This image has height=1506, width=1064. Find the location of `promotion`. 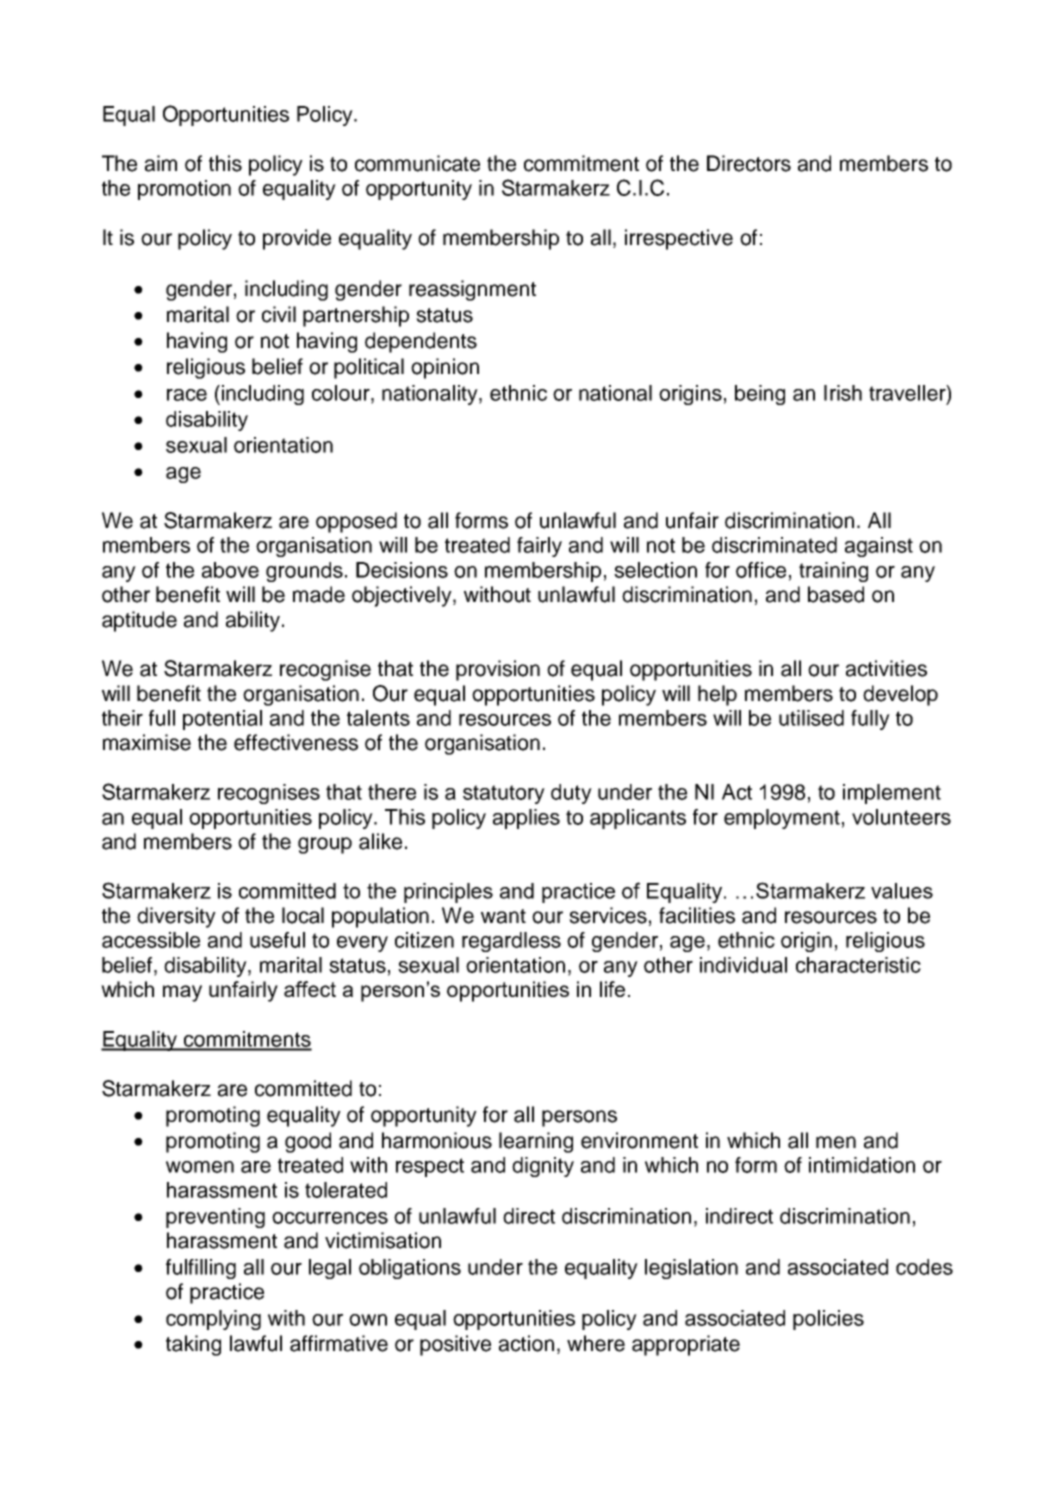

promotion is located at coordinates (184, 190).
